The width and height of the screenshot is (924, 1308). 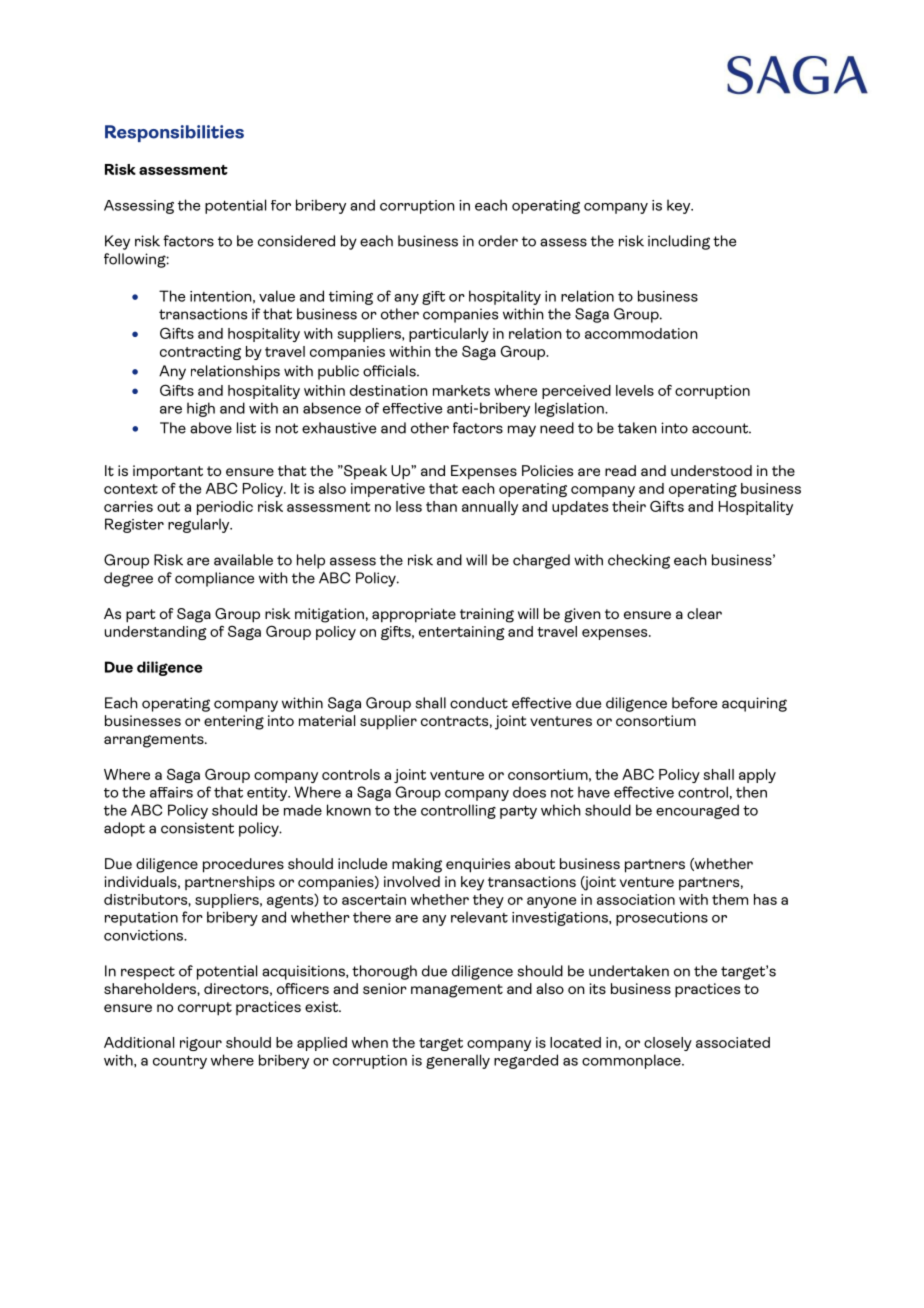 What do you see at coordinates (441, 506) in the screenshot?
I see `than` at bounding box center [441, 506].
